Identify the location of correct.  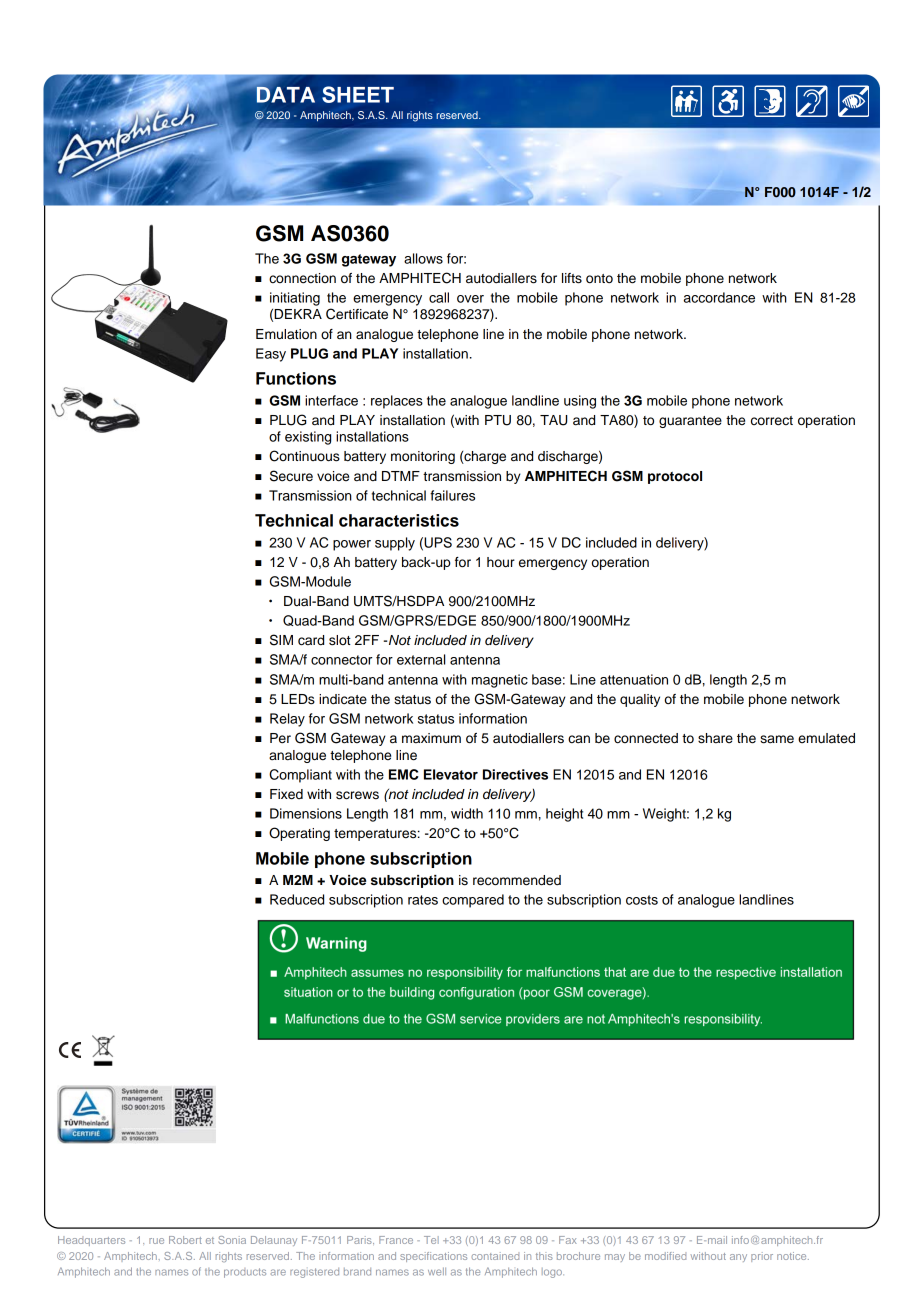
(772, 421).
